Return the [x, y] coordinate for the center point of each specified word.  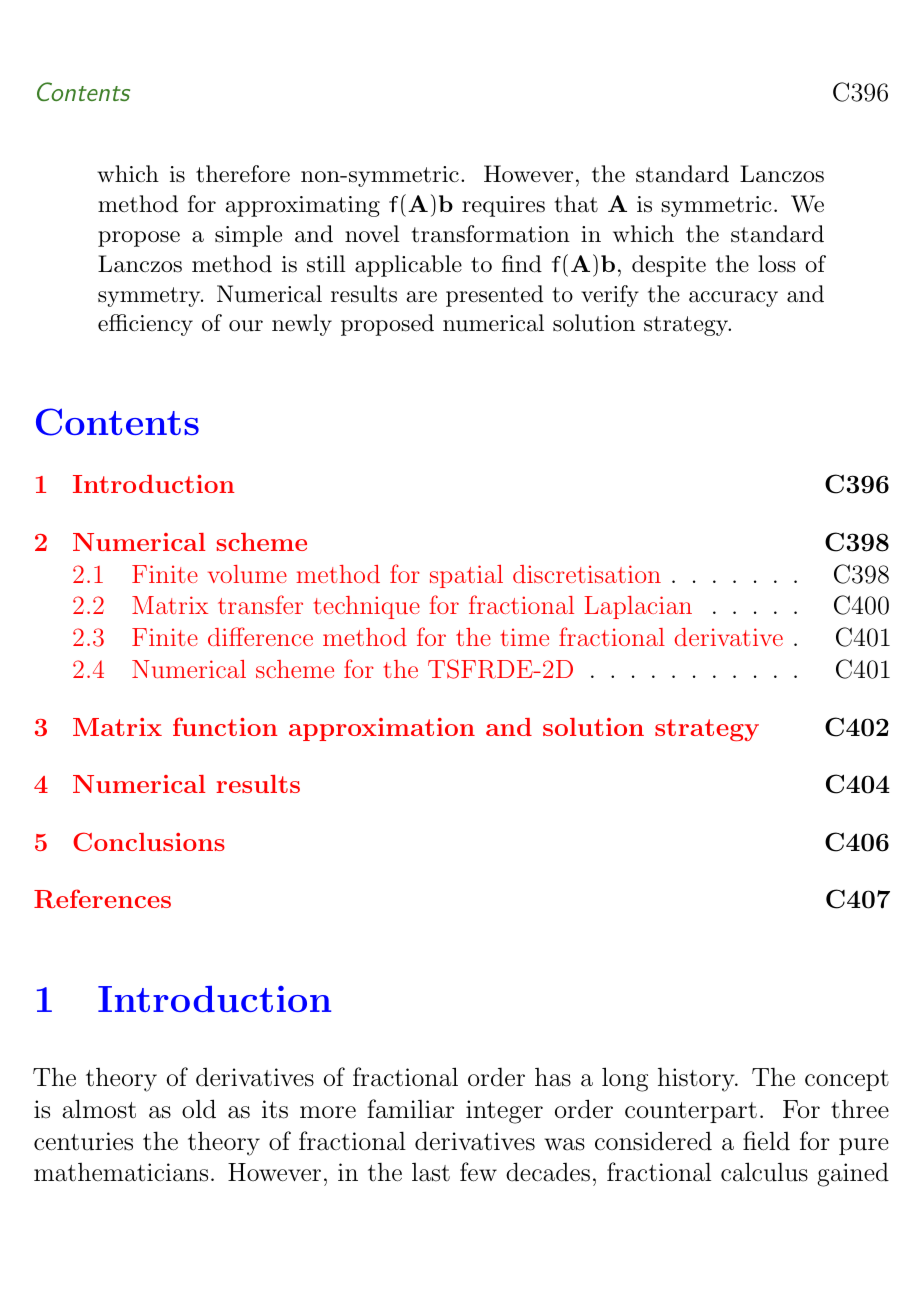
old [199, 1109]
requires [503, 206]
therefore [243, 174]
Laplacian [638, 607]
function [225, 726]
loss [777, 264]
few [478, 1172]
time [524, 637]
